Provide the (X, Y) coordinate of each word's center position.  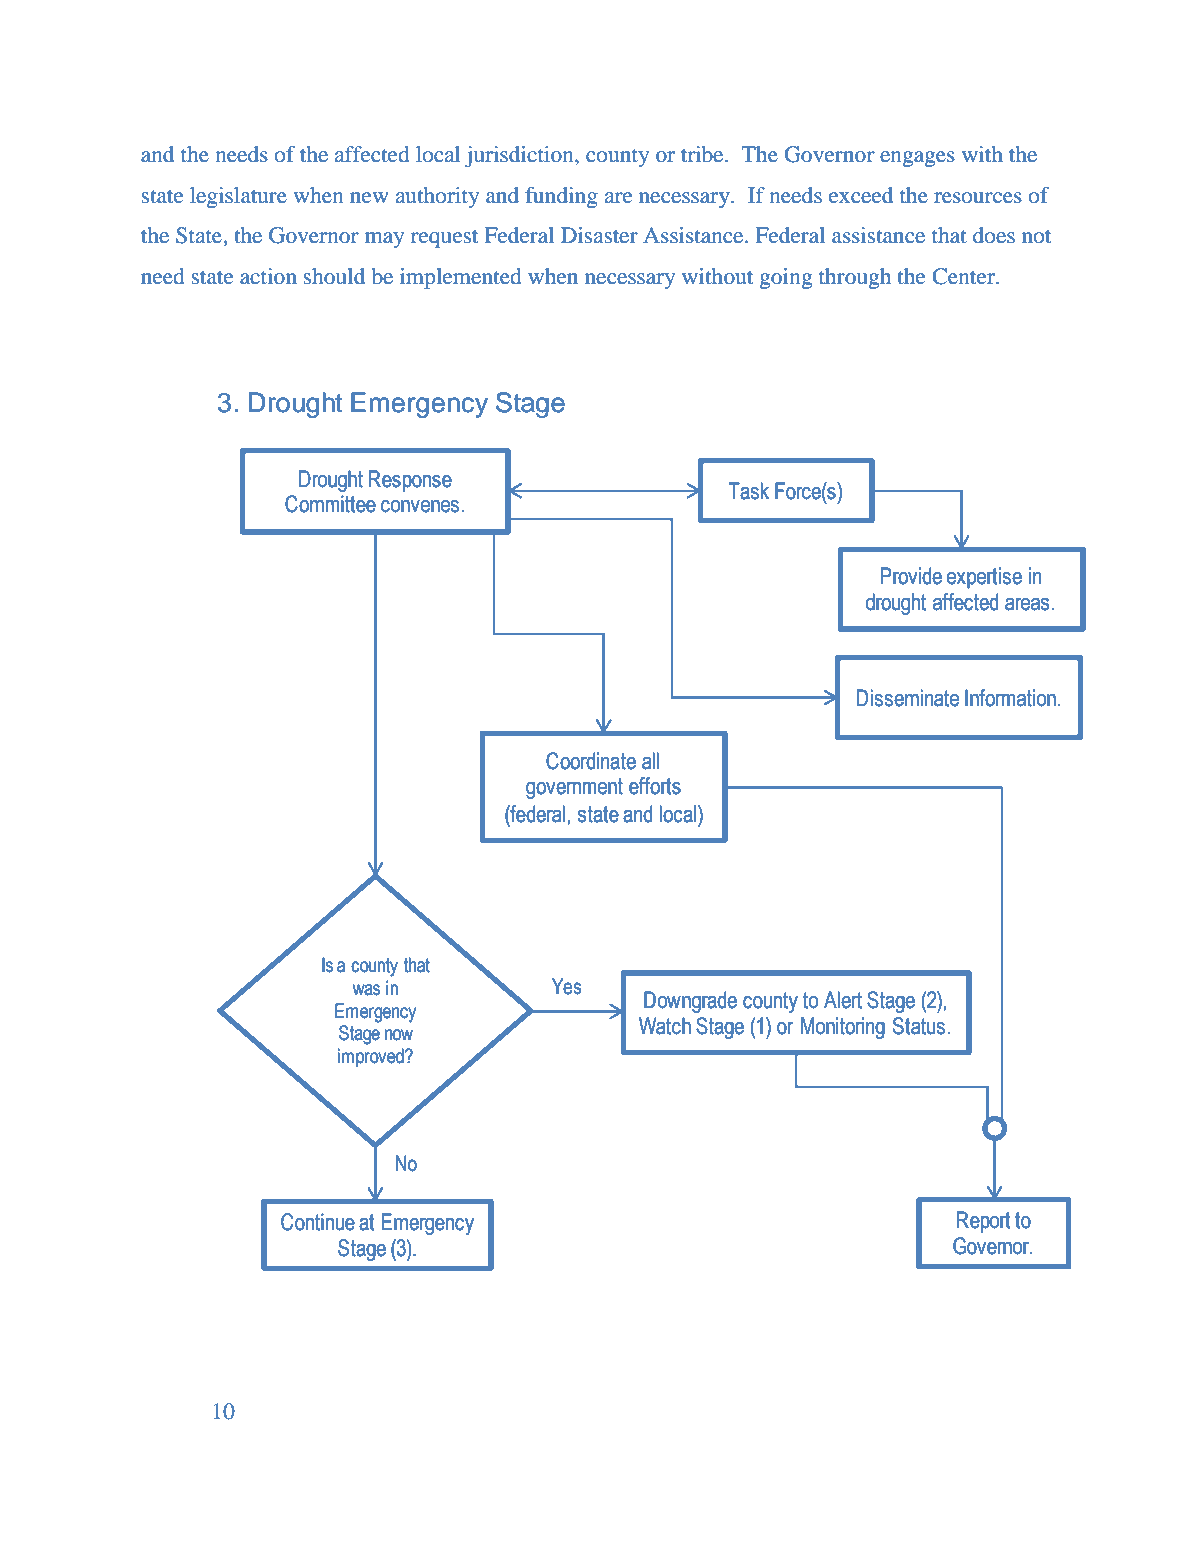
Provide (911, 576)
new (369, 198)
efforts (655, 786)
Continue (318, 1222)
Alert (843, 1000)
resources (978, 198)
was (366, 990)
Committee (330, 504)
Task (748, 491)
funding (561, 197)
